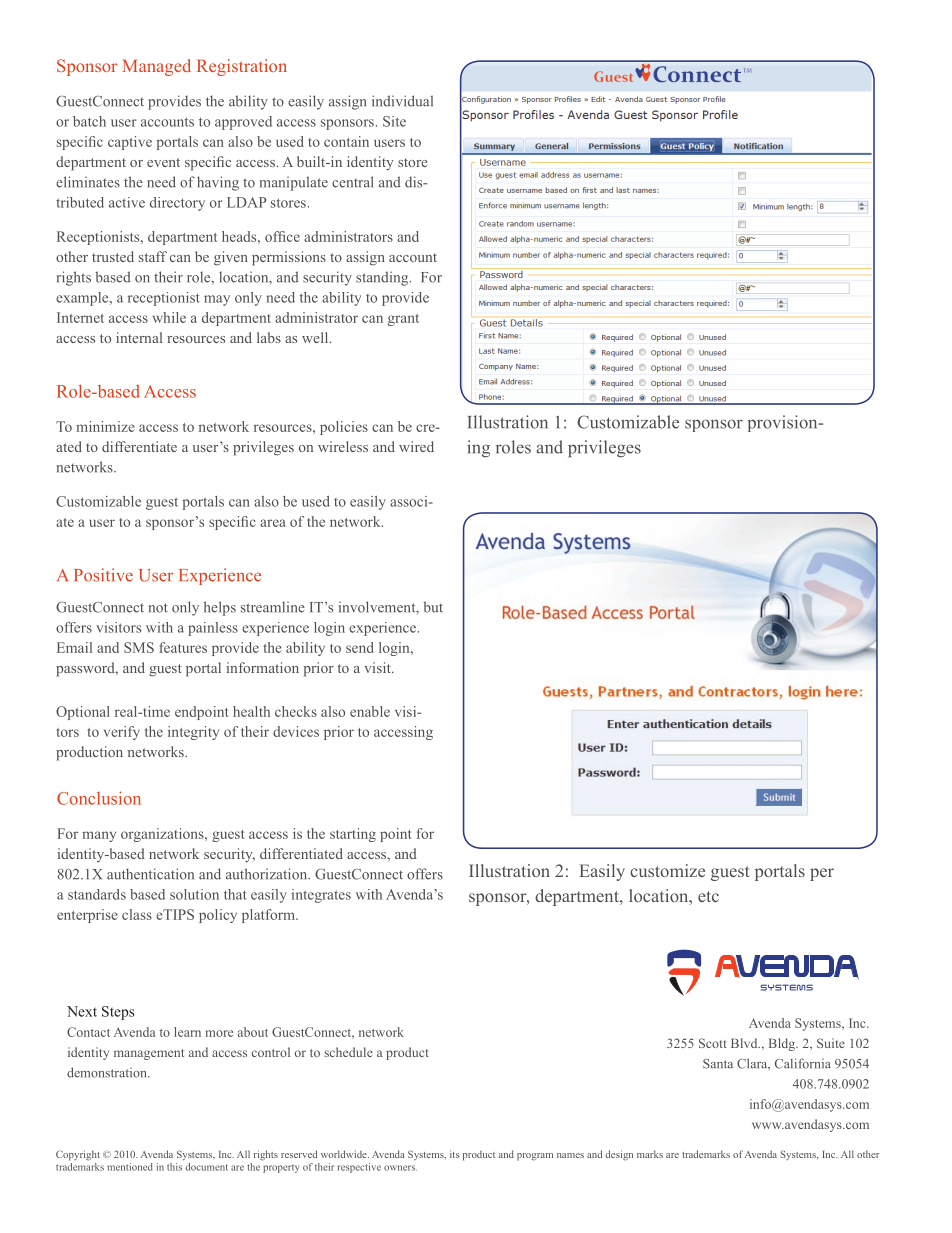 The width and height of the screenshot is (952, 1233). I want to click on Santa, so click(718, 1064).
